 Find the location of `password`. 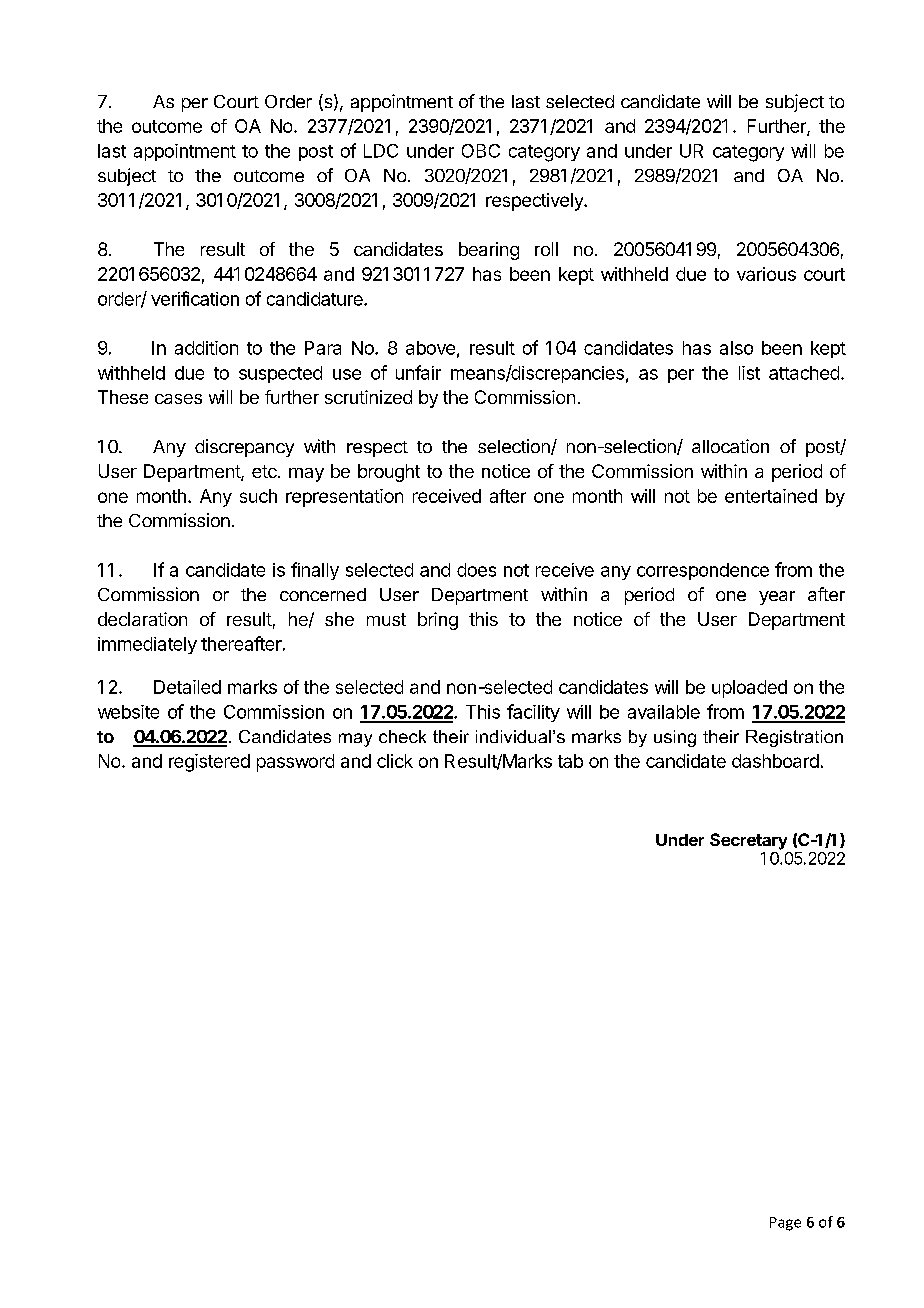

password is located at coordinates (295, 763).
